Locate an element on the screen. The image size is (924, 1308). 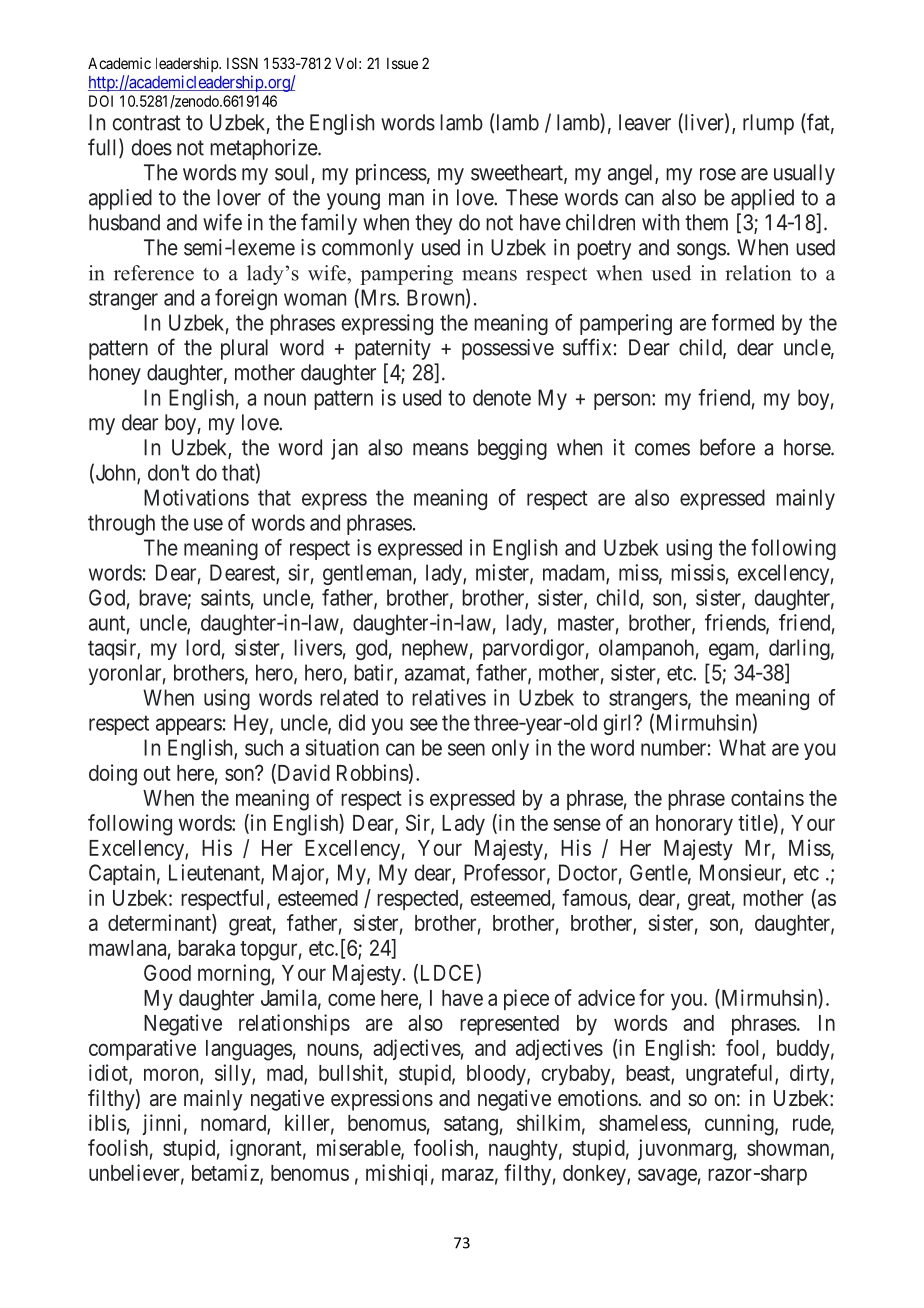
iblis is located at coordinates (107, 1122).
